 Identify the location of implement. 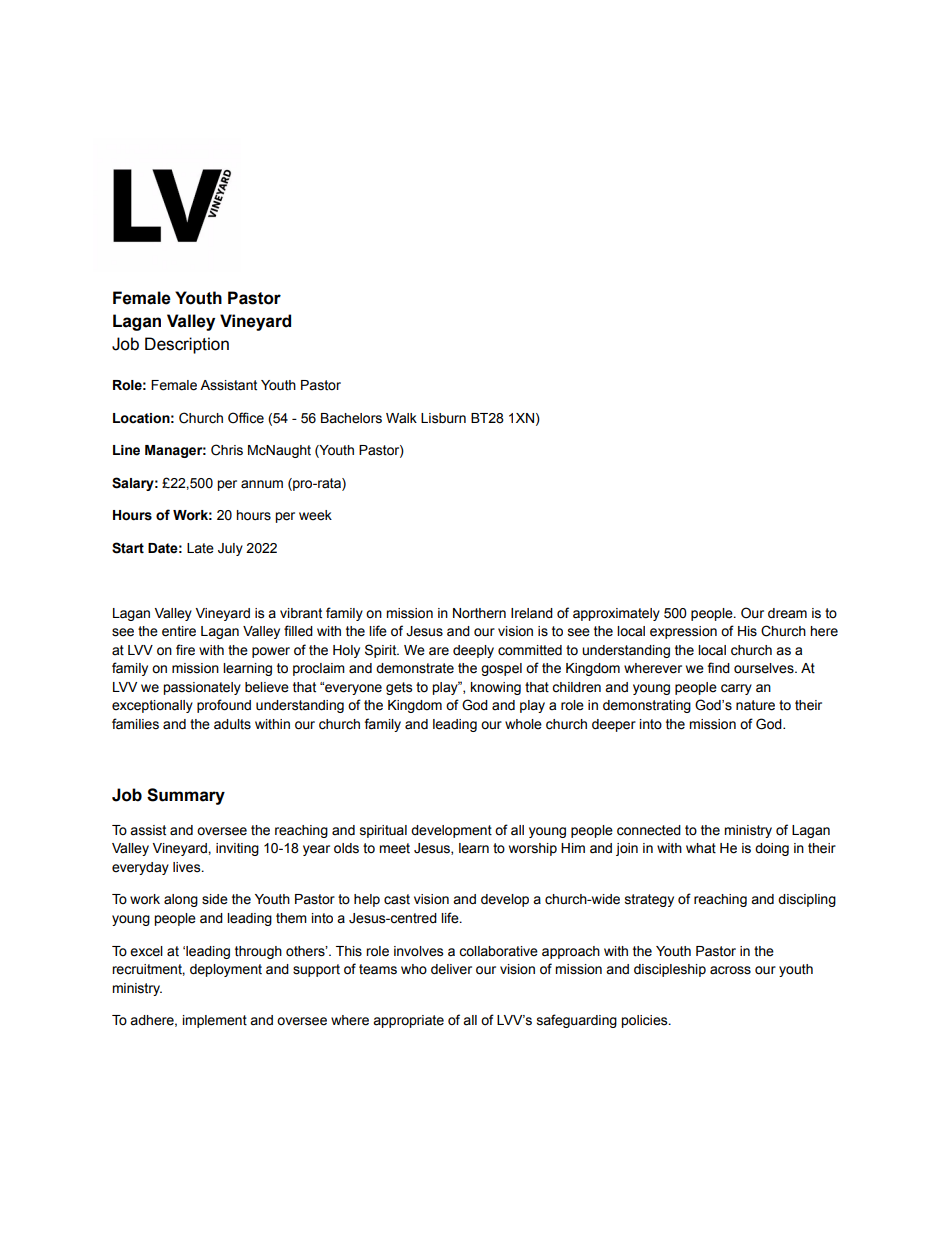
(215, 1021).
